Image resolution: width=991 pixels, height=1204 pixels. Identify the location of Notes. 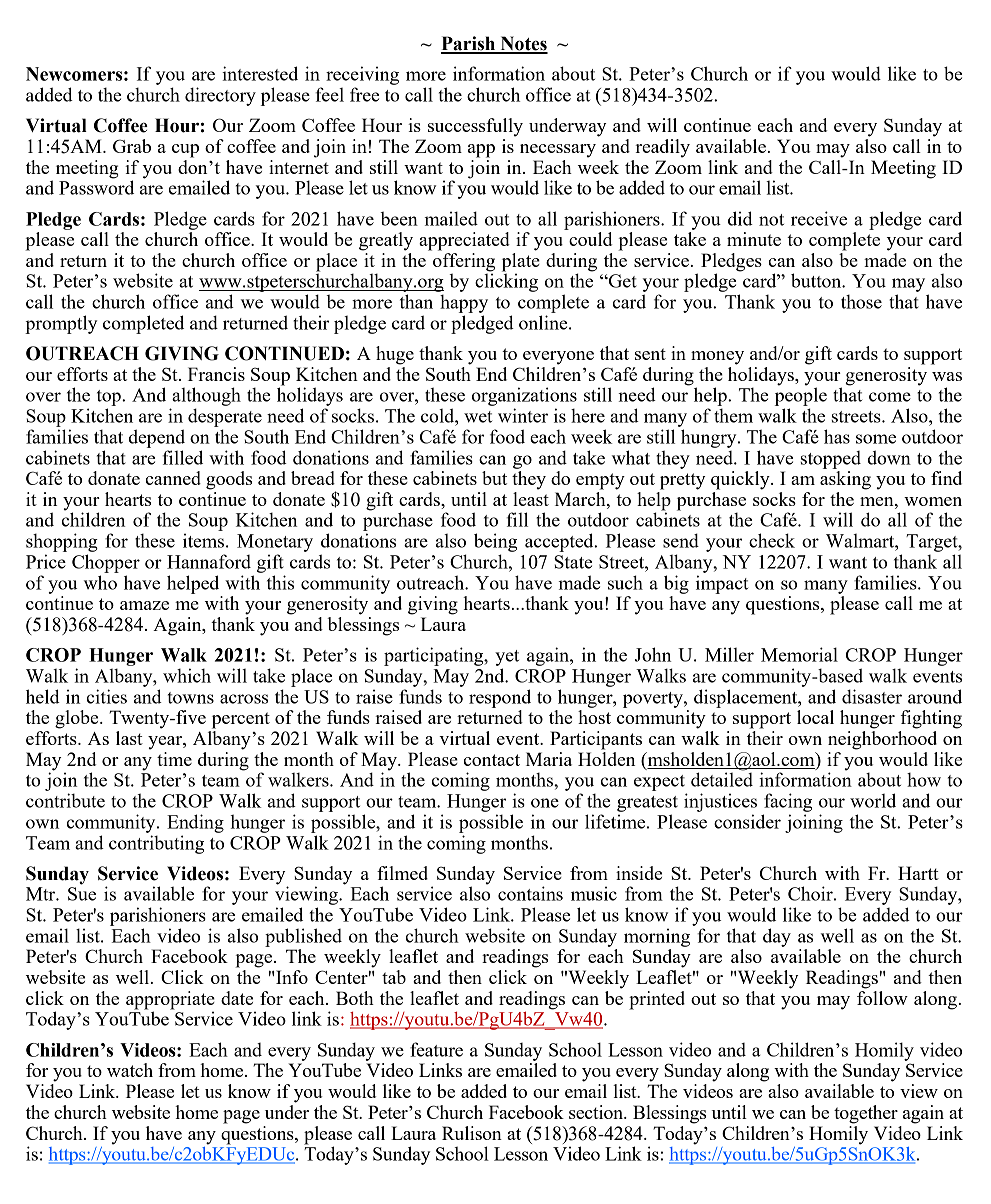
(523, 44).
